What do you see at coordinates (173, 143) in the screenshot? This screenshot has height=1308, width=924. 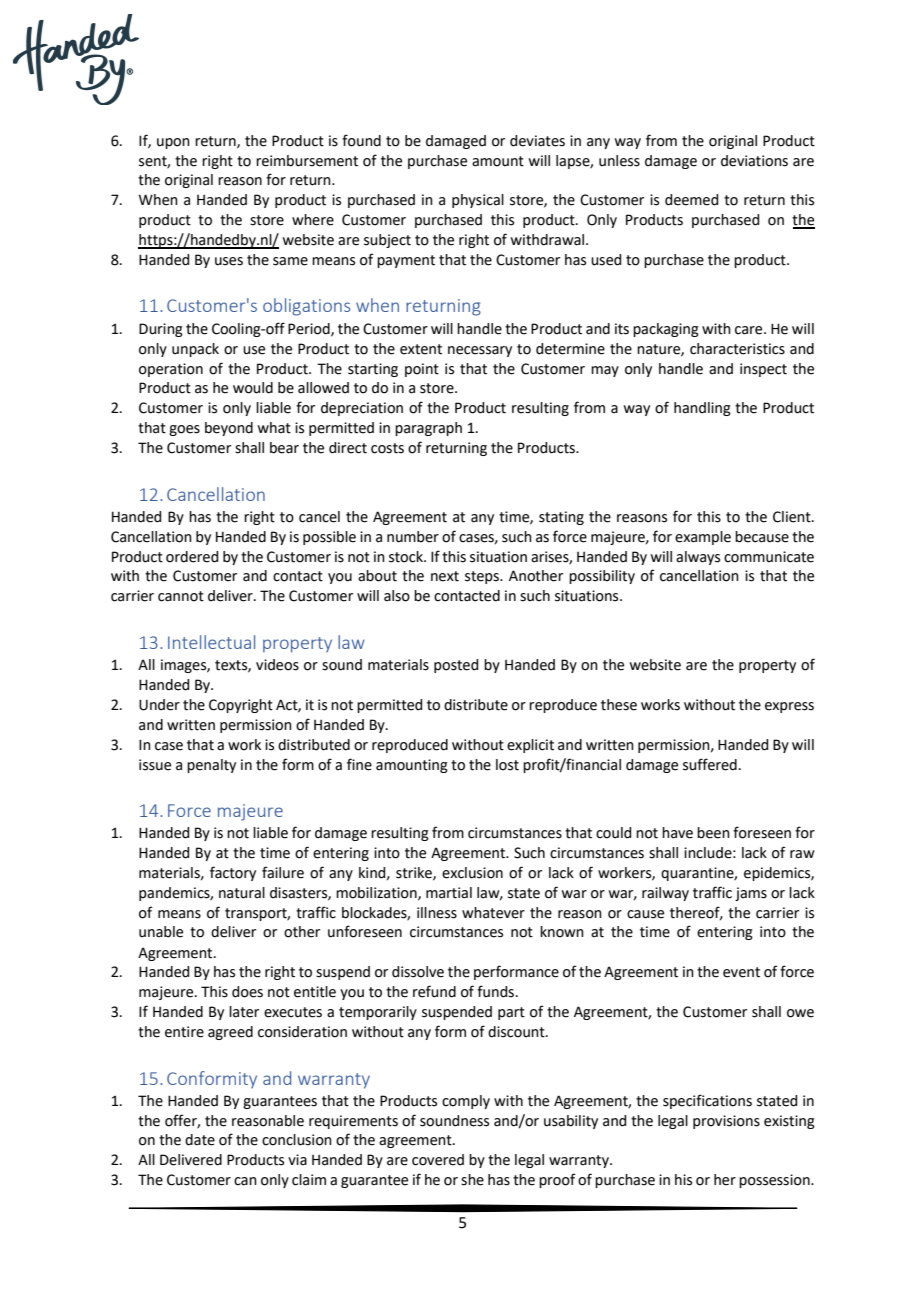 I see `upon` at bounding box center [173, 143].
